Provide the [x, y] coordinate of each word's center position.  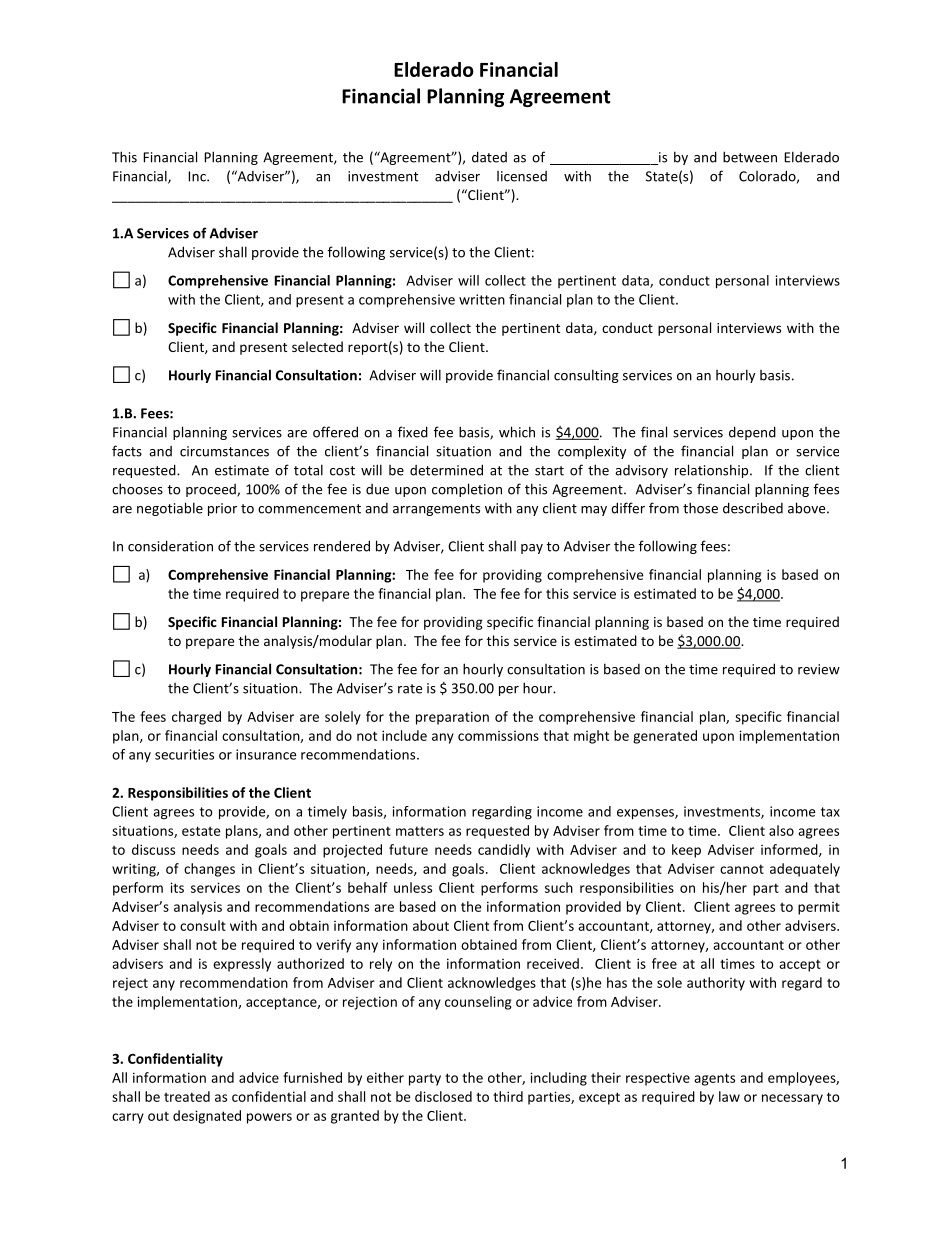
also [781, 830]
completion [467, 490]
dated [489, 157]
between [750, 157]
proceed [212, 490]
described [753, 508]
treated [187, 1096]
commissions [498, 736]
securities [184, 754]
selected [317, 346]
